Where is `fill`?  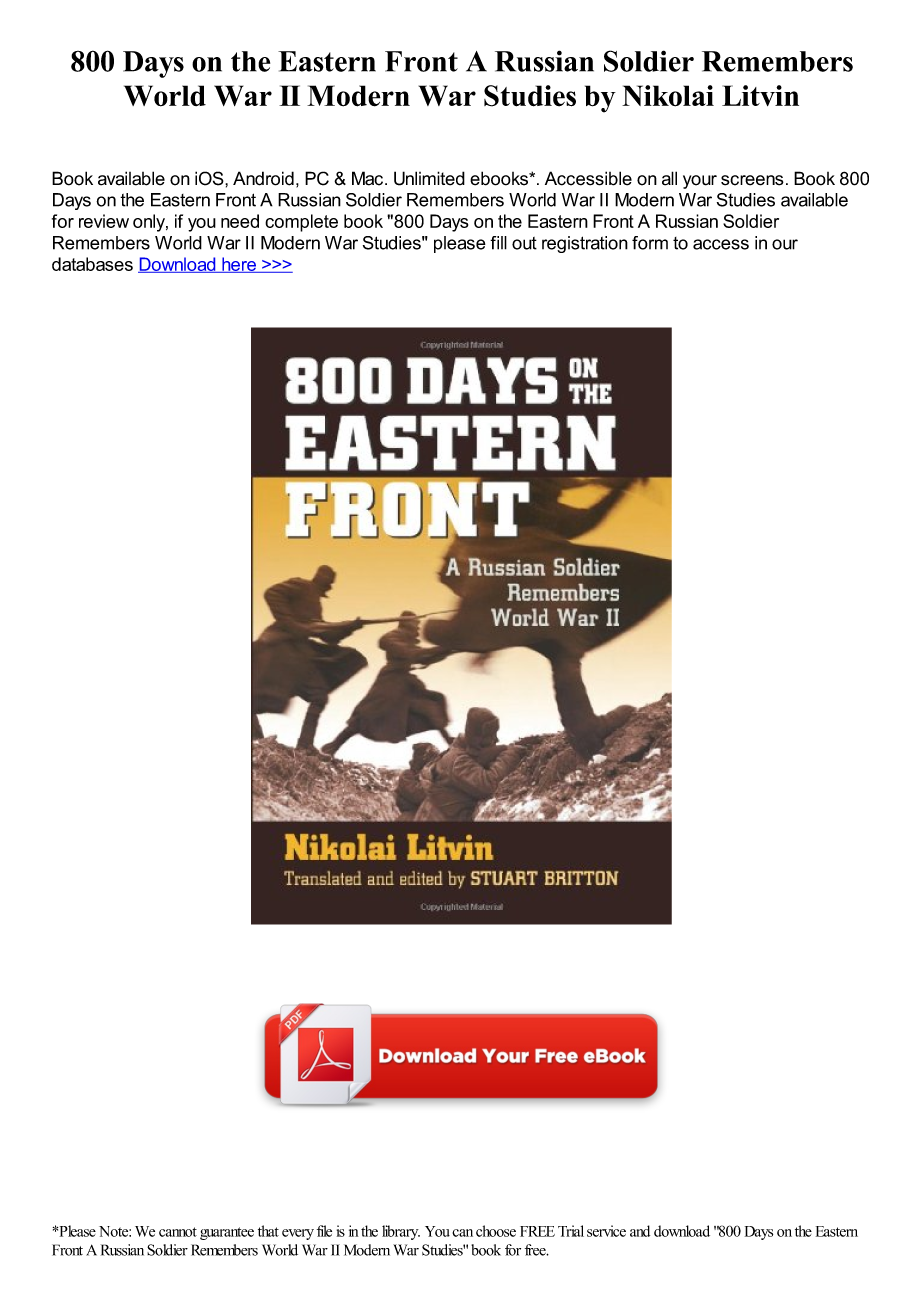 fill is located at coordinates (498, 243).
